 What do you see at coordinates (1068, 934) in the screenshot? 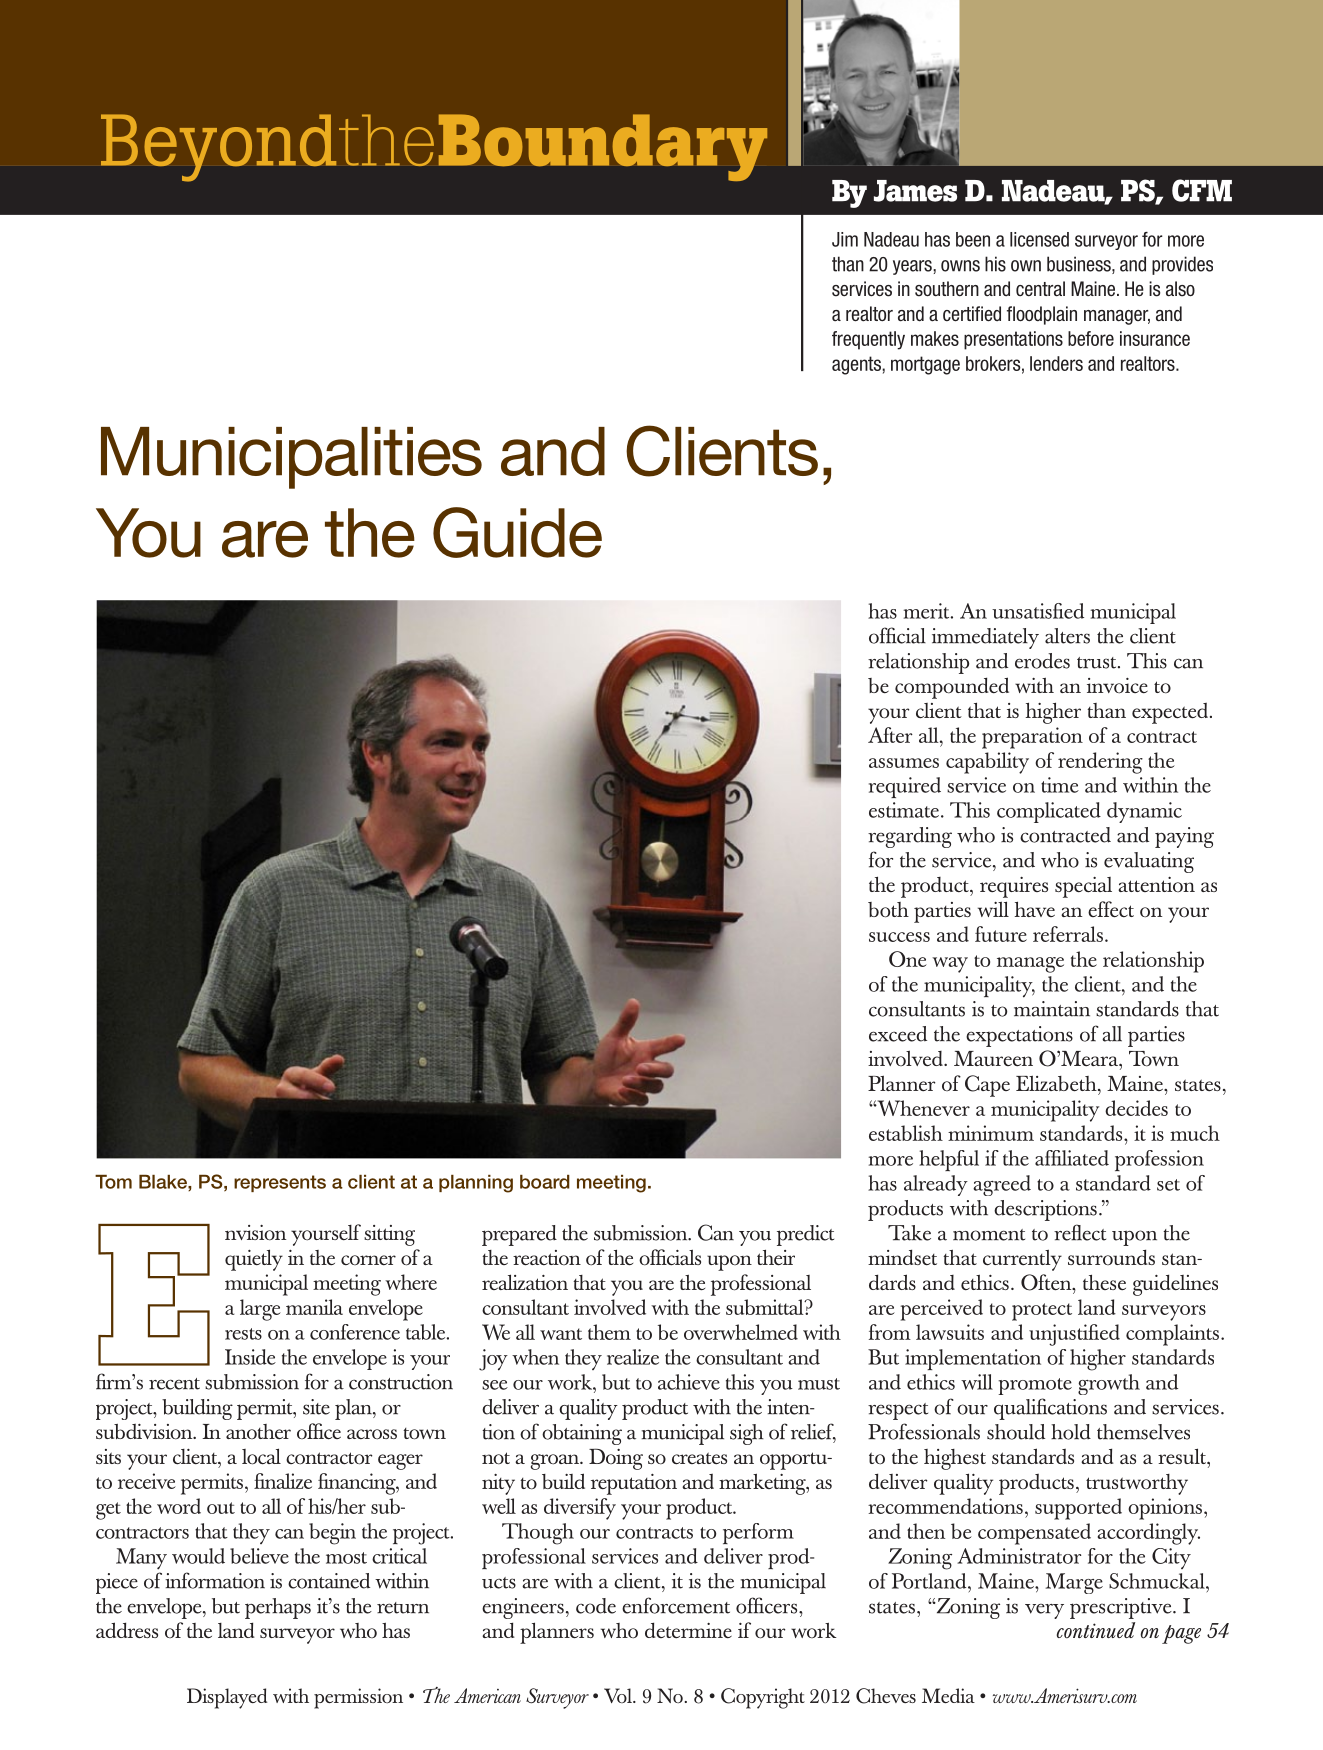
I see `referrals` at bounding box center [1068, 934].
